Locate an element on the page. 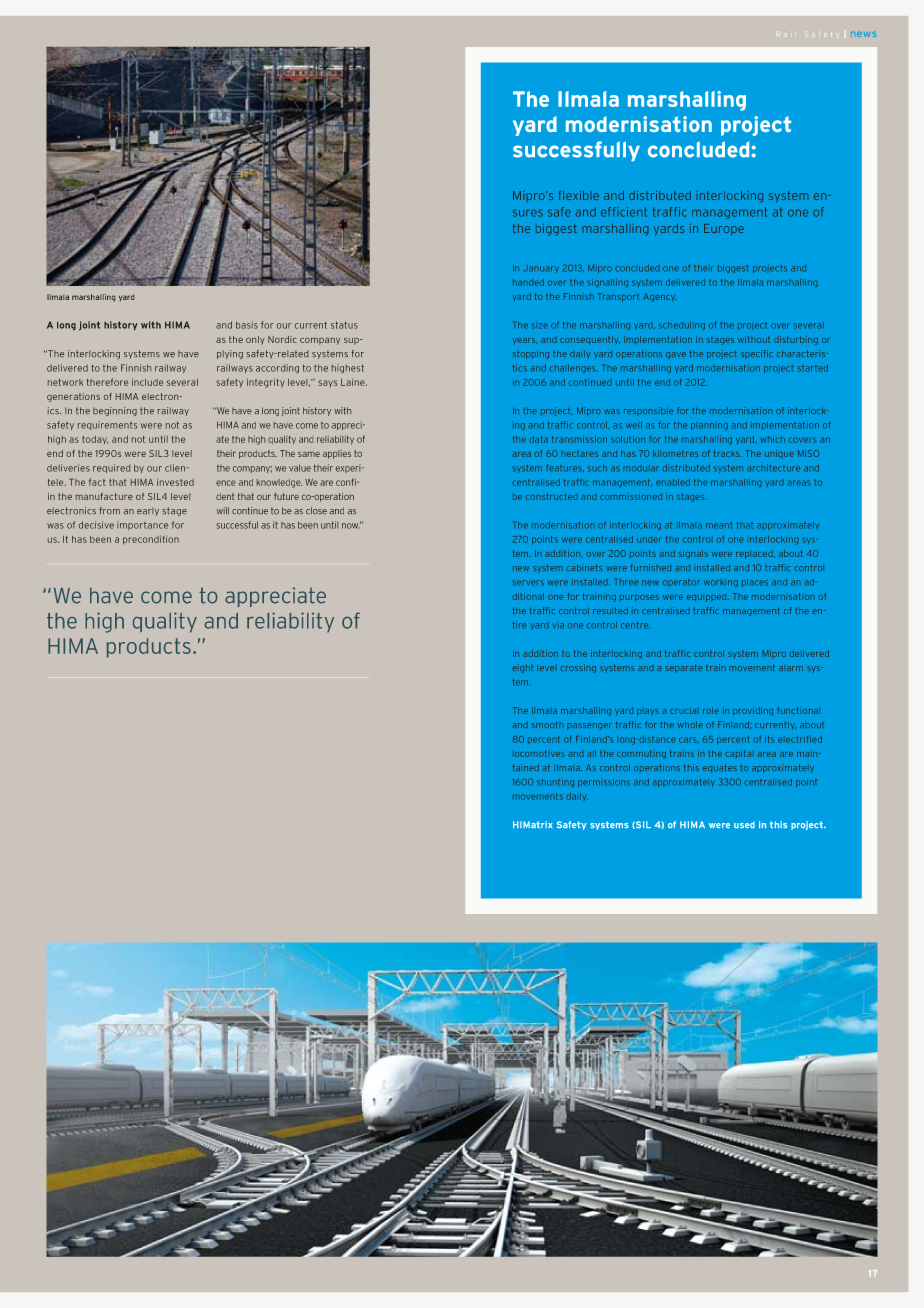  basis is located at coordinates (247, 325).
